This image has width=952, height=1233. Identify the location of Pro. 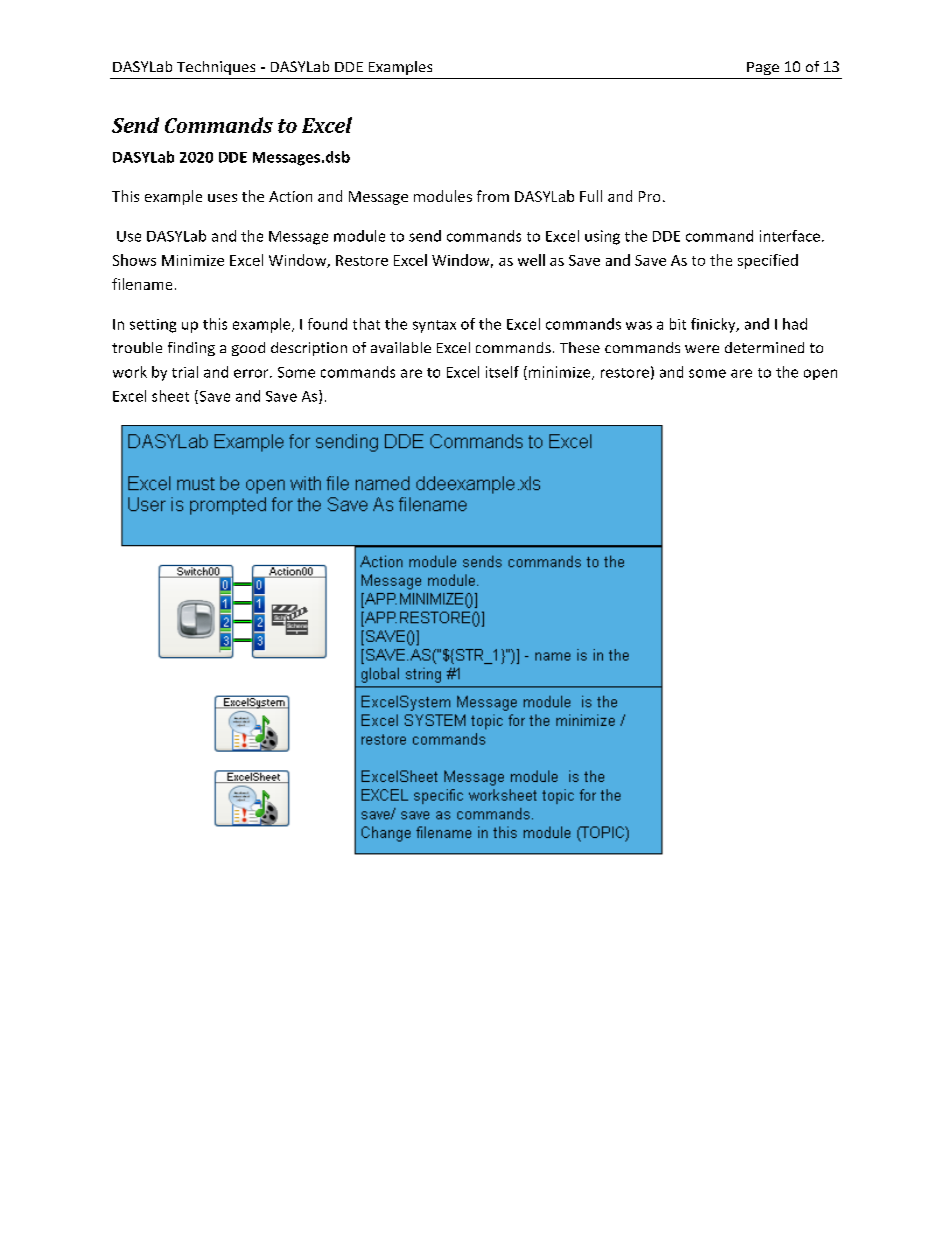
(649, 196).
